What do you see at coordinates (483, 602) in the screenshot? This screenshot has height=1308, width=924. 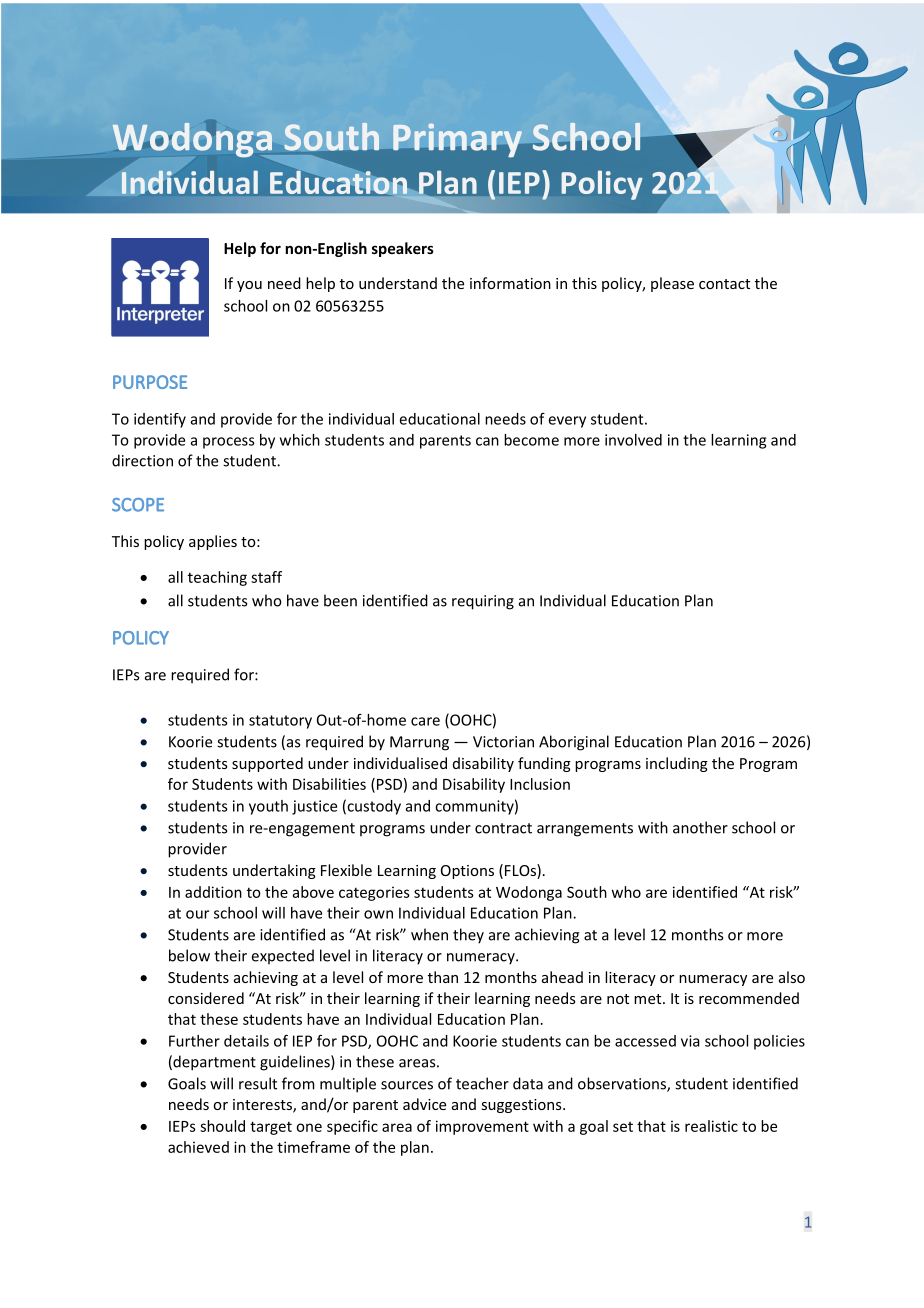 I see `requiring` at bounding box center [483, 602].
